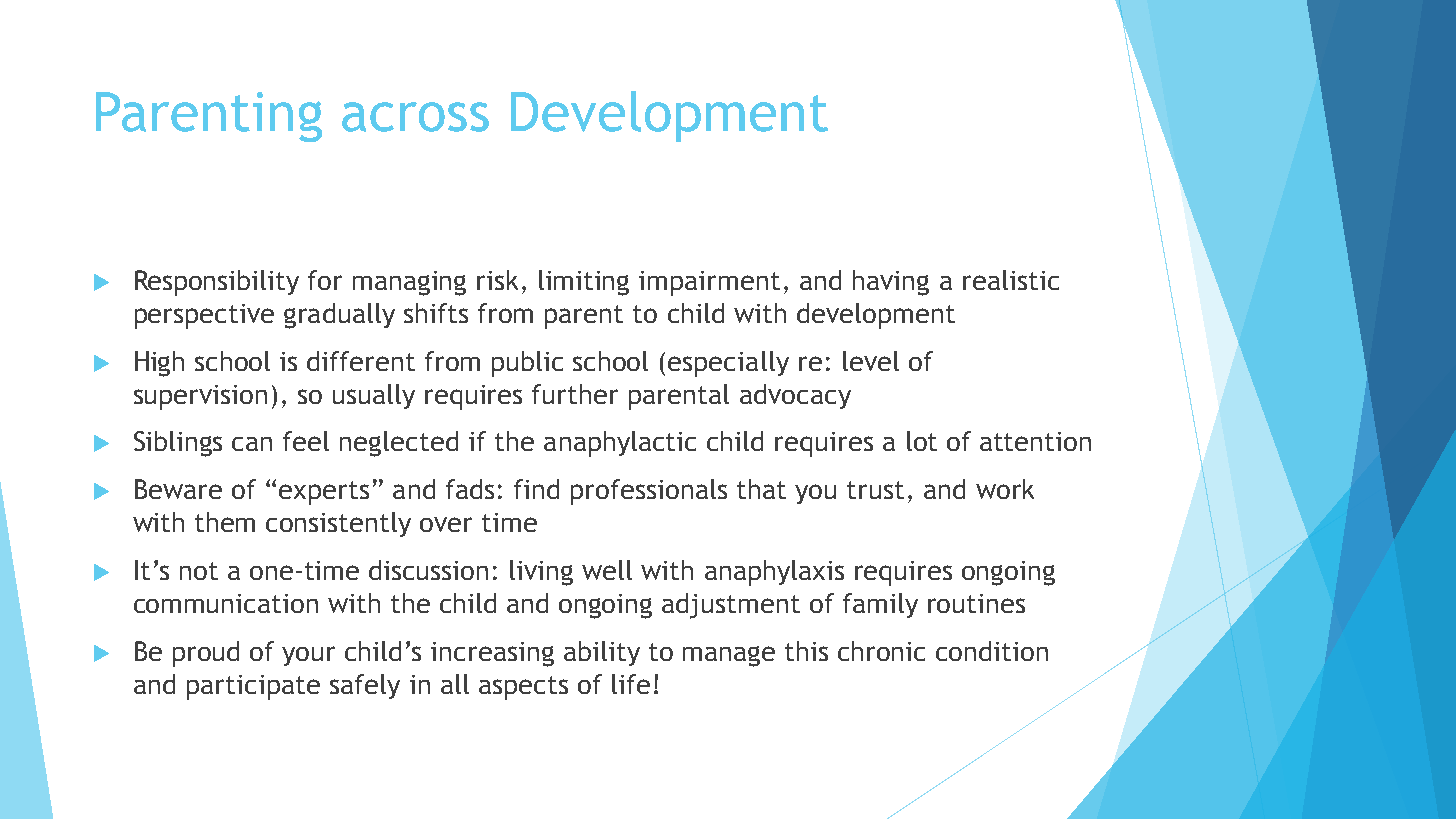 Image resolution: width=1456 pixels, height=819 pixels. What do you see at coordinates (875, 490) in the document?
I see `trust` at bounding box center [875, 490].
